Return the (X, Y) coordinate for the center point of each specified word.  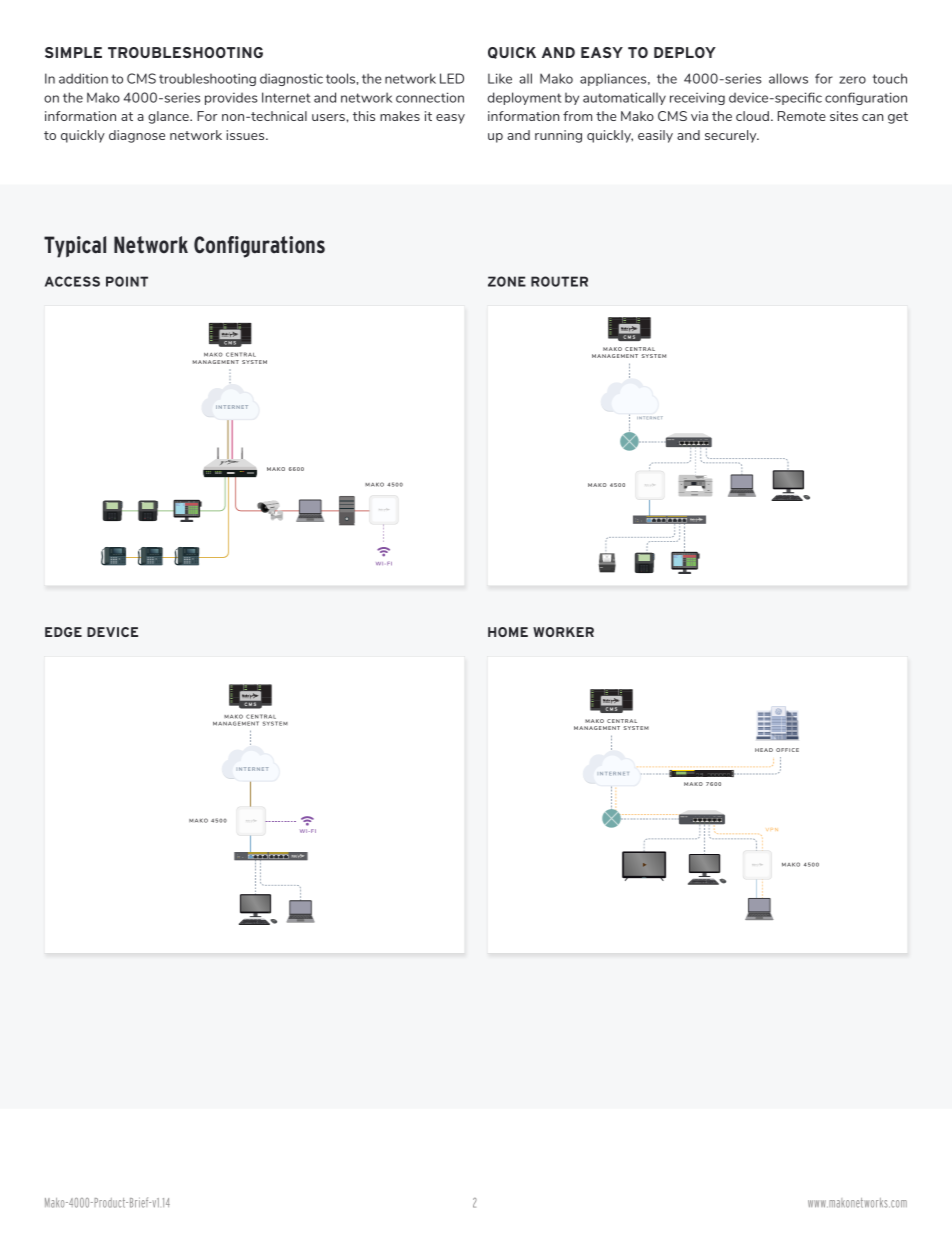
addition (83, 78)
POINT (127, 281)
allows (788, 78)
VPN (772, 829)
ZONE (507, 281)
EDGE (63, 632)
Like (500, 78)
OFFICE (787, 750)
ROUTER (559, 281)
